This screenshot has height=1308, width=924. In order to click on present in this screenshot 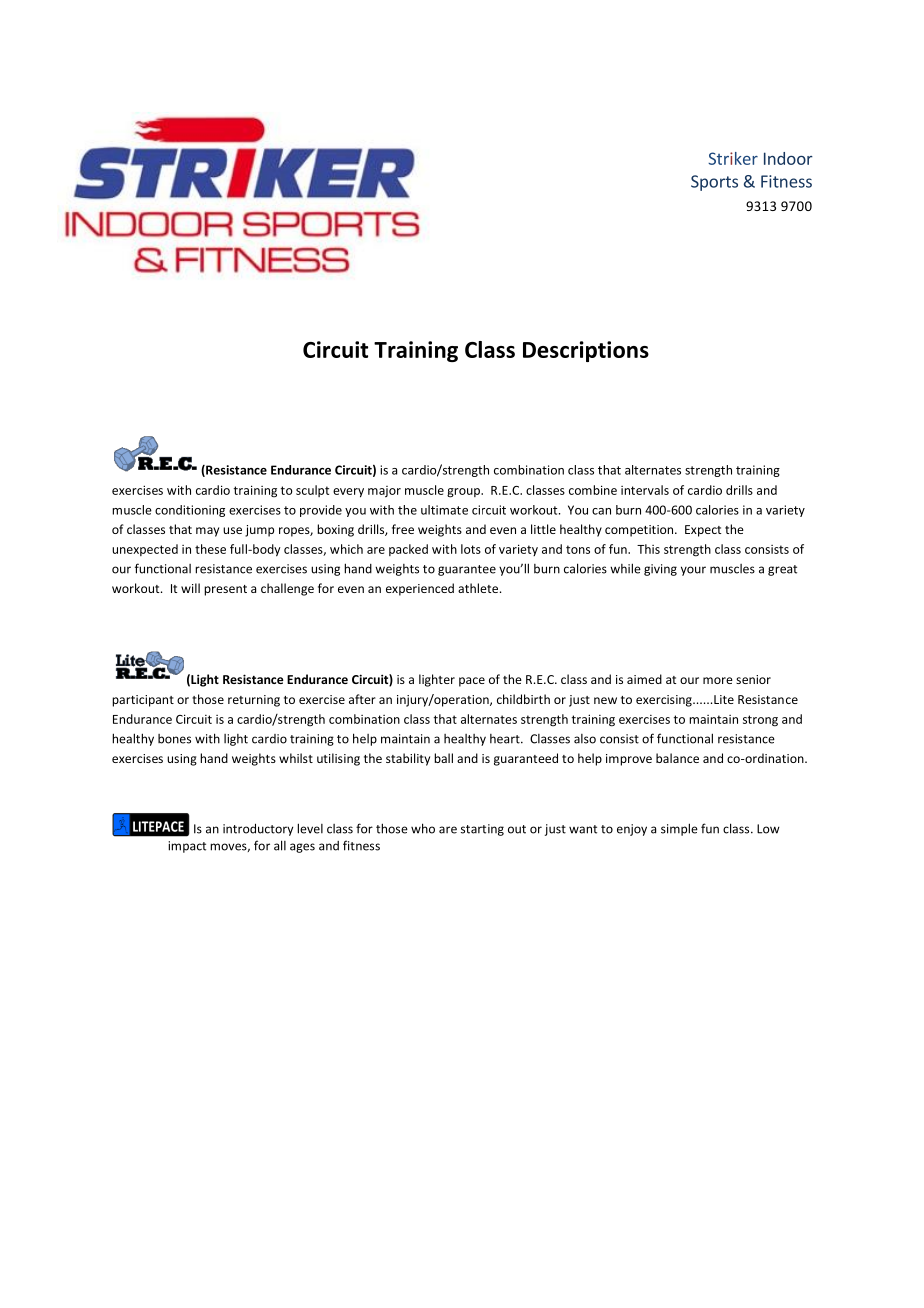, I will do `click(225, 590)`.
